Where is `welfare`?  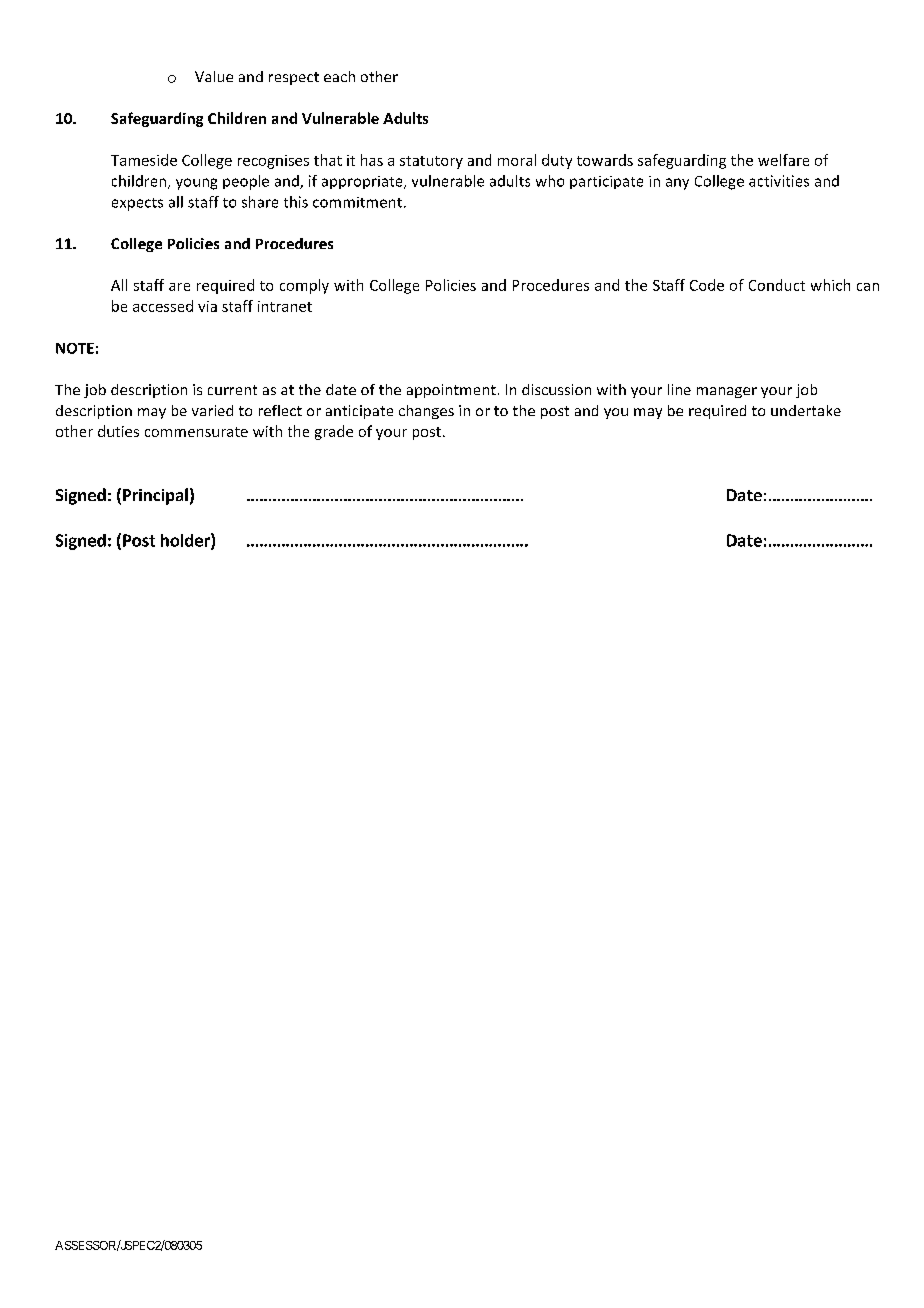 welfare is located at coordinates (783, 160).
